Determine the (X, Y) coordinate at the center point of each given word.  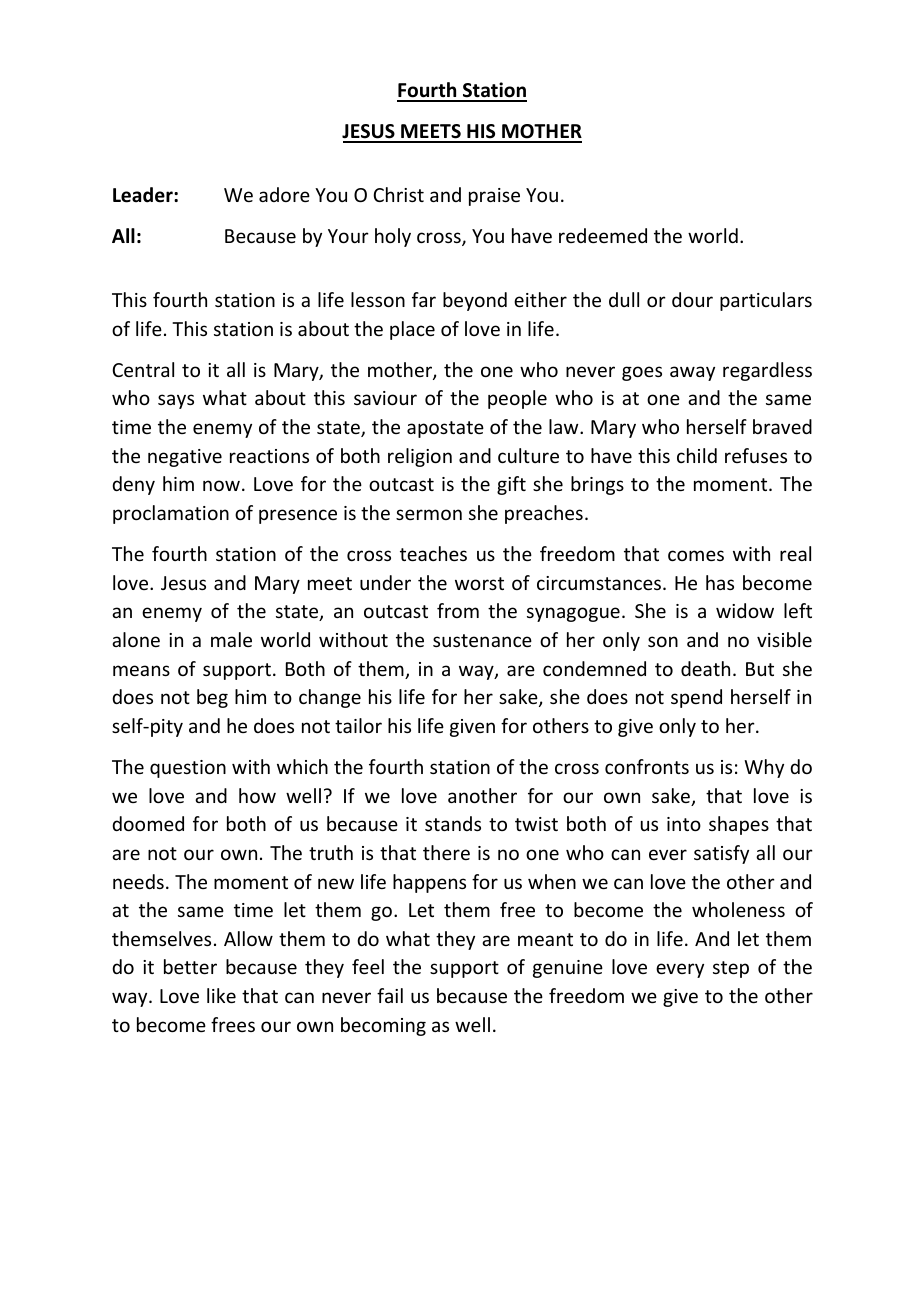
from (458, 610)
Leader (144, 195)
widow (745, 610)
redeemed (603, 235)
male (231, 639)
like (221, 995)
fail (390, 995)
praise (494, 197)
